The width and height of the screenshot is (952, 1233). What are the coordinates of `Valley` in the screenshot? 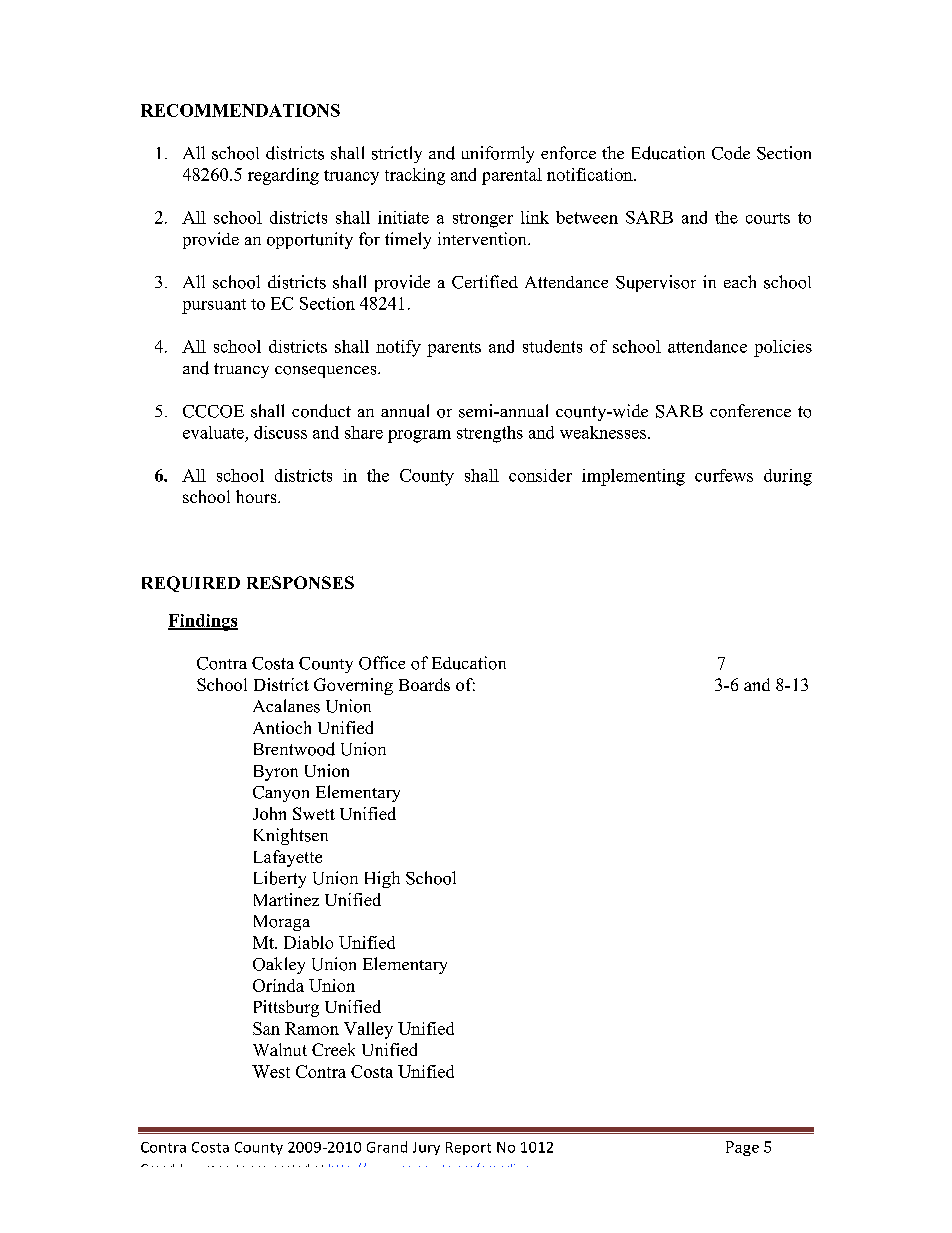 It's located at (368, 1030).
